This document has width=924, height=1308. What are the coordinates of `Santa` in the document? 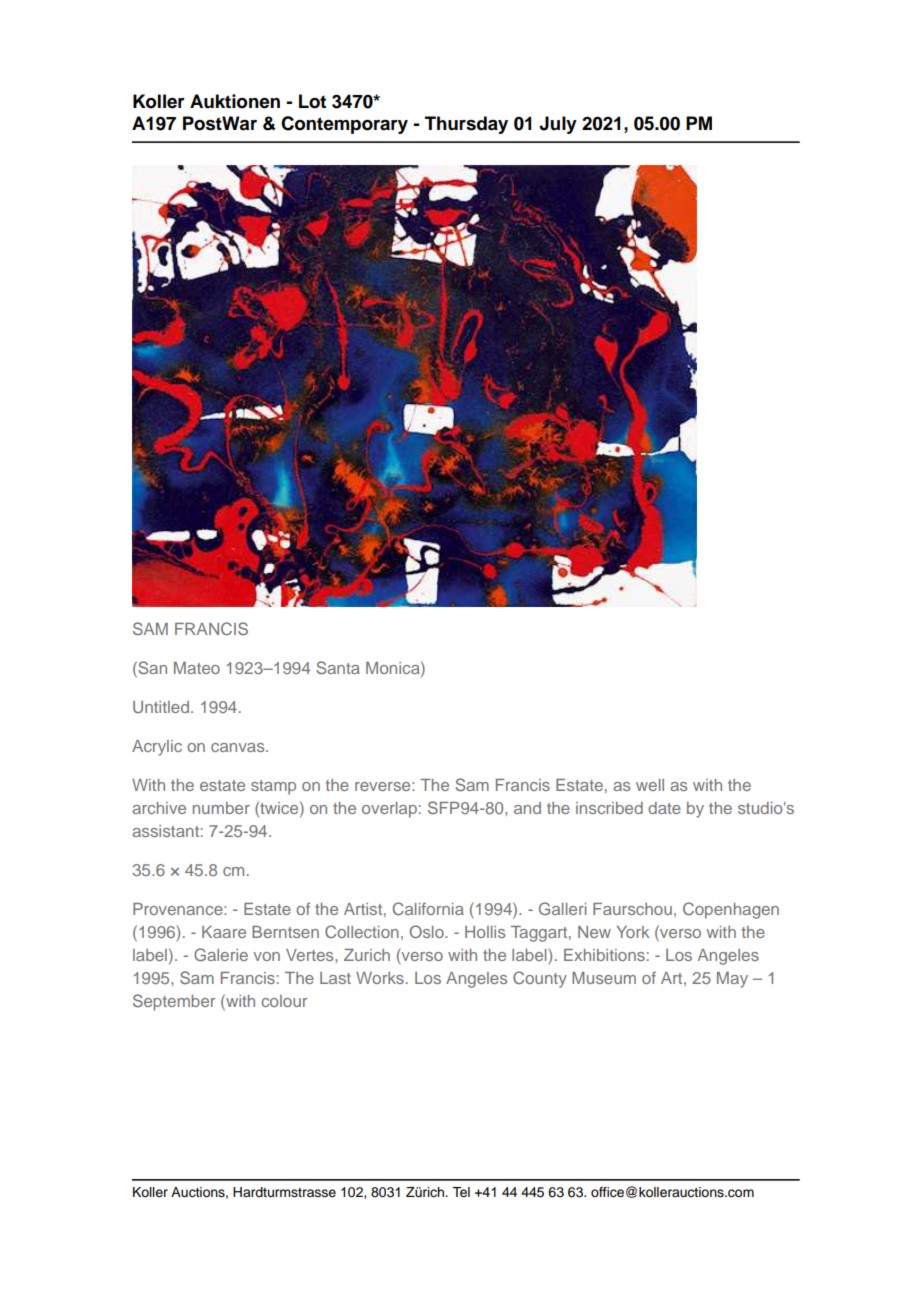 It's located at (338, 667).
